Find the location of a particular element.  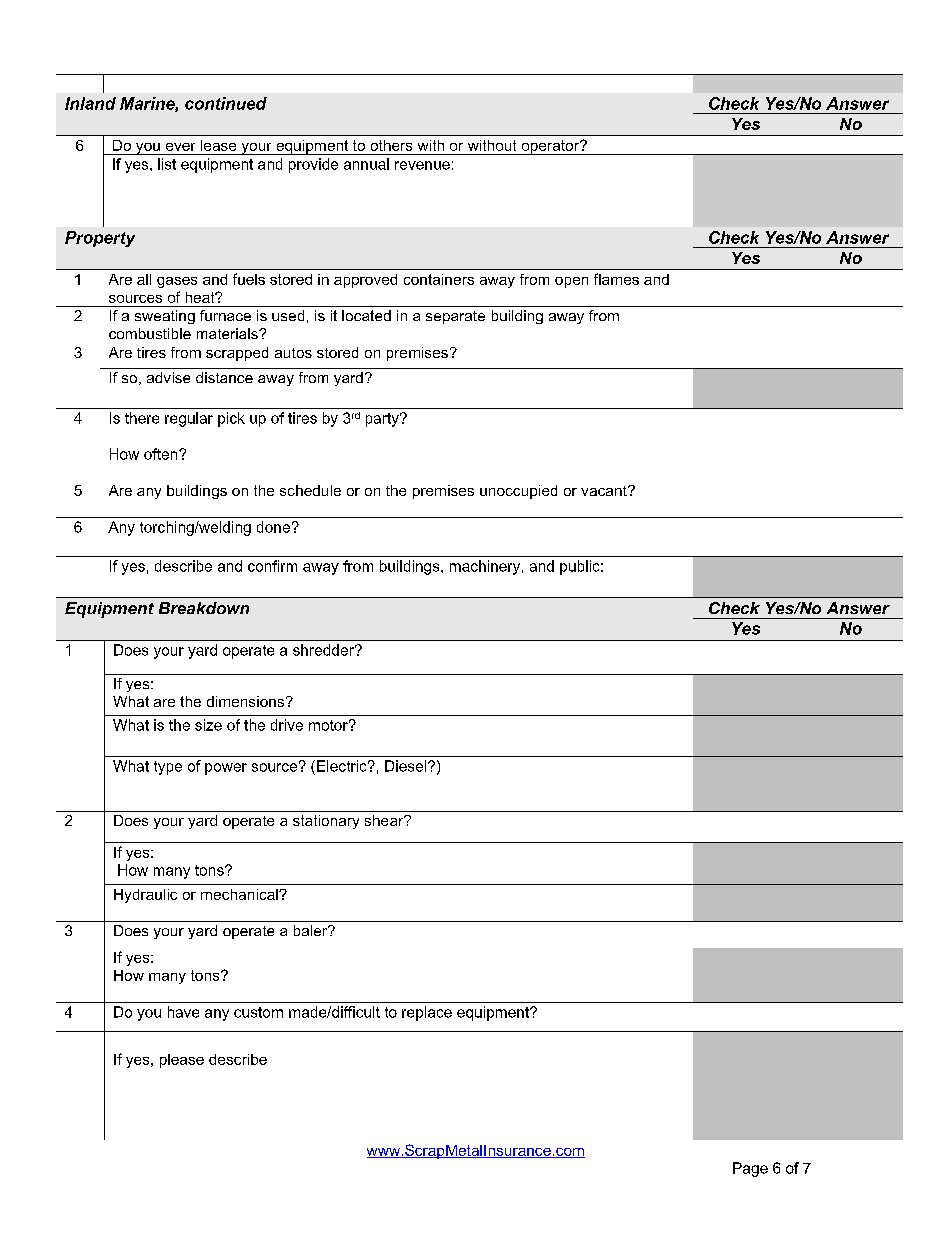

Breakdown is located at coordinates (204, 608).
